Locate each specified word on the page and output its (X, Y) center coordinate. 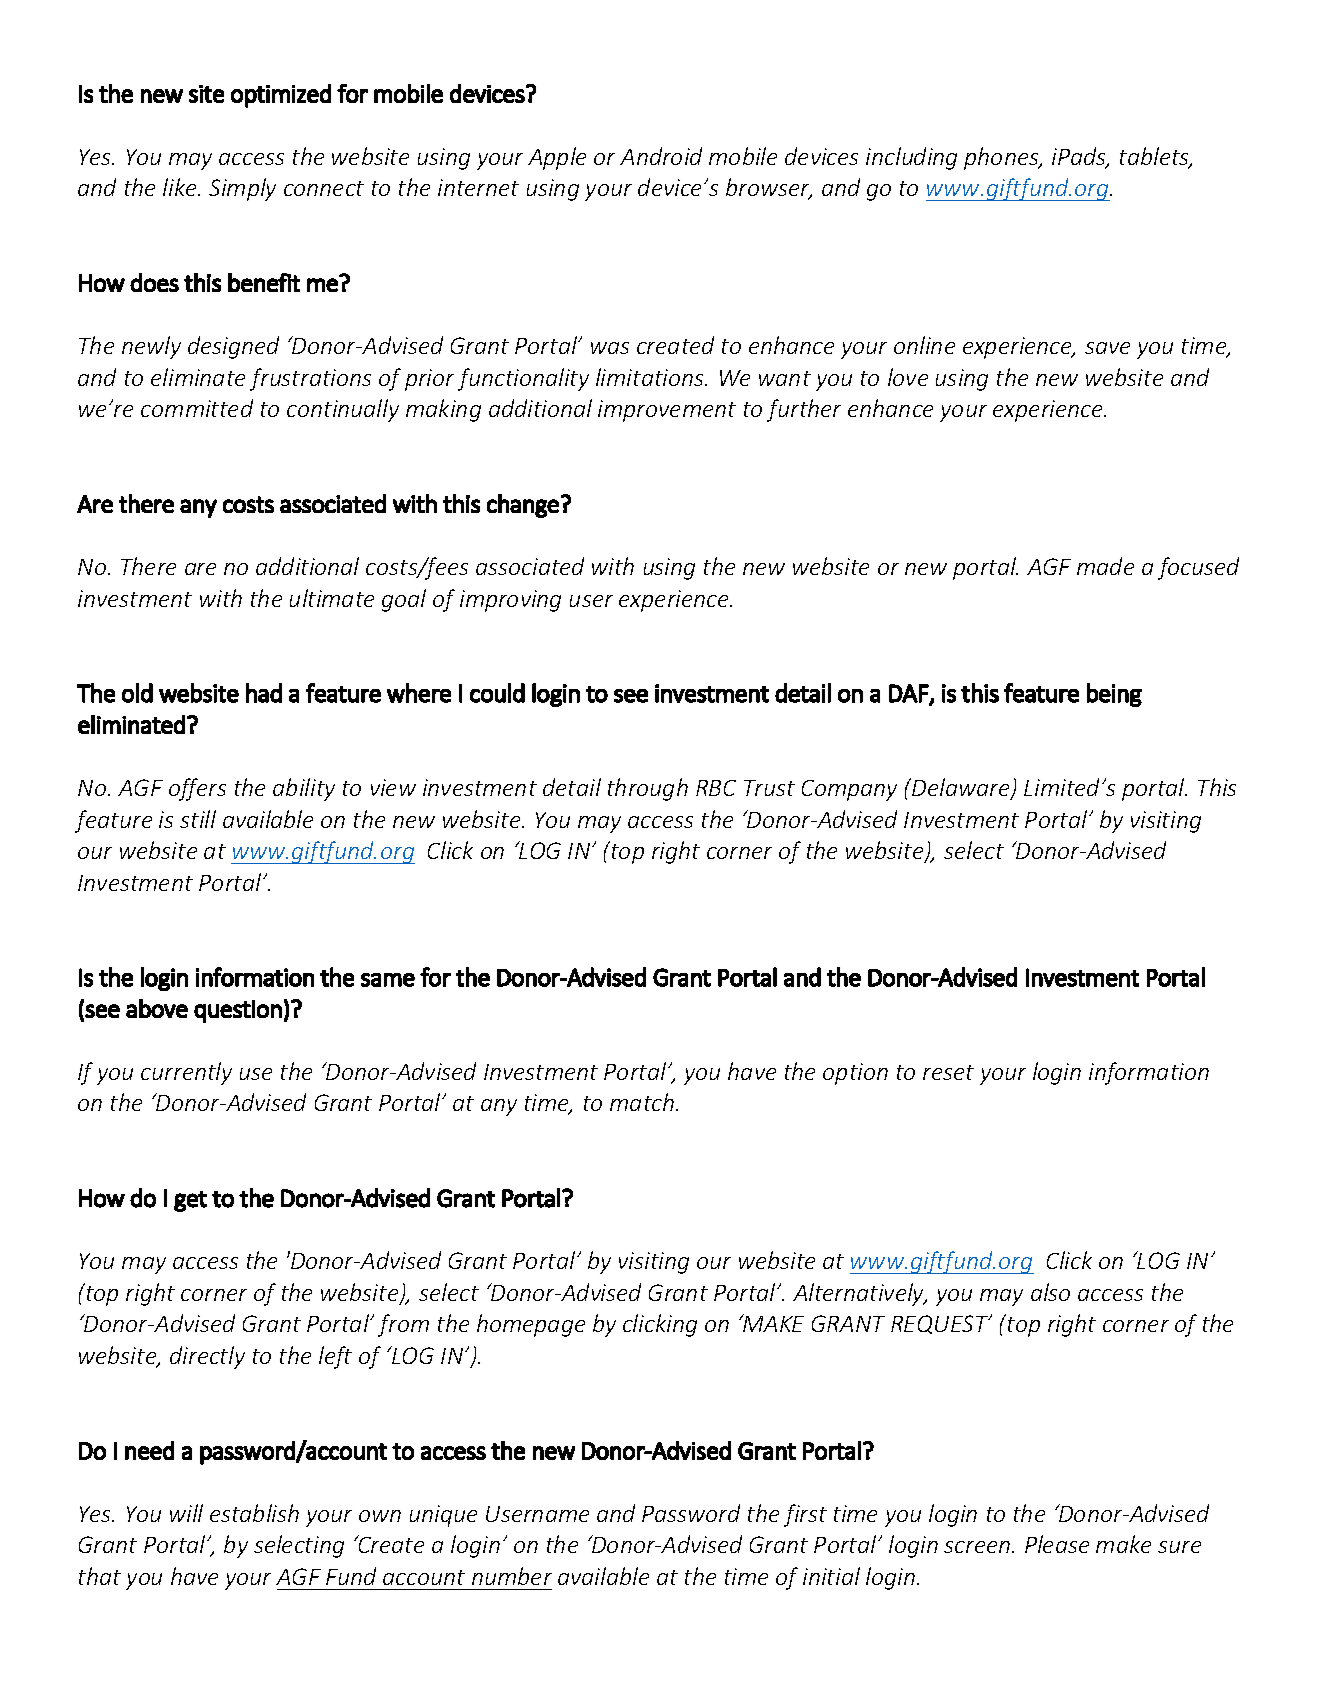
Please (1057, 1544)
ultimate (332, 598)
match (642, 1102)
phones (1002, 158)
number (512, 1576)
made (1105, 566)
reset (948, 1072)
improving (510, 601)
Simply (242, 189)
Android (661, 156)
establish (254, 1513)
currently (186, 1073)
